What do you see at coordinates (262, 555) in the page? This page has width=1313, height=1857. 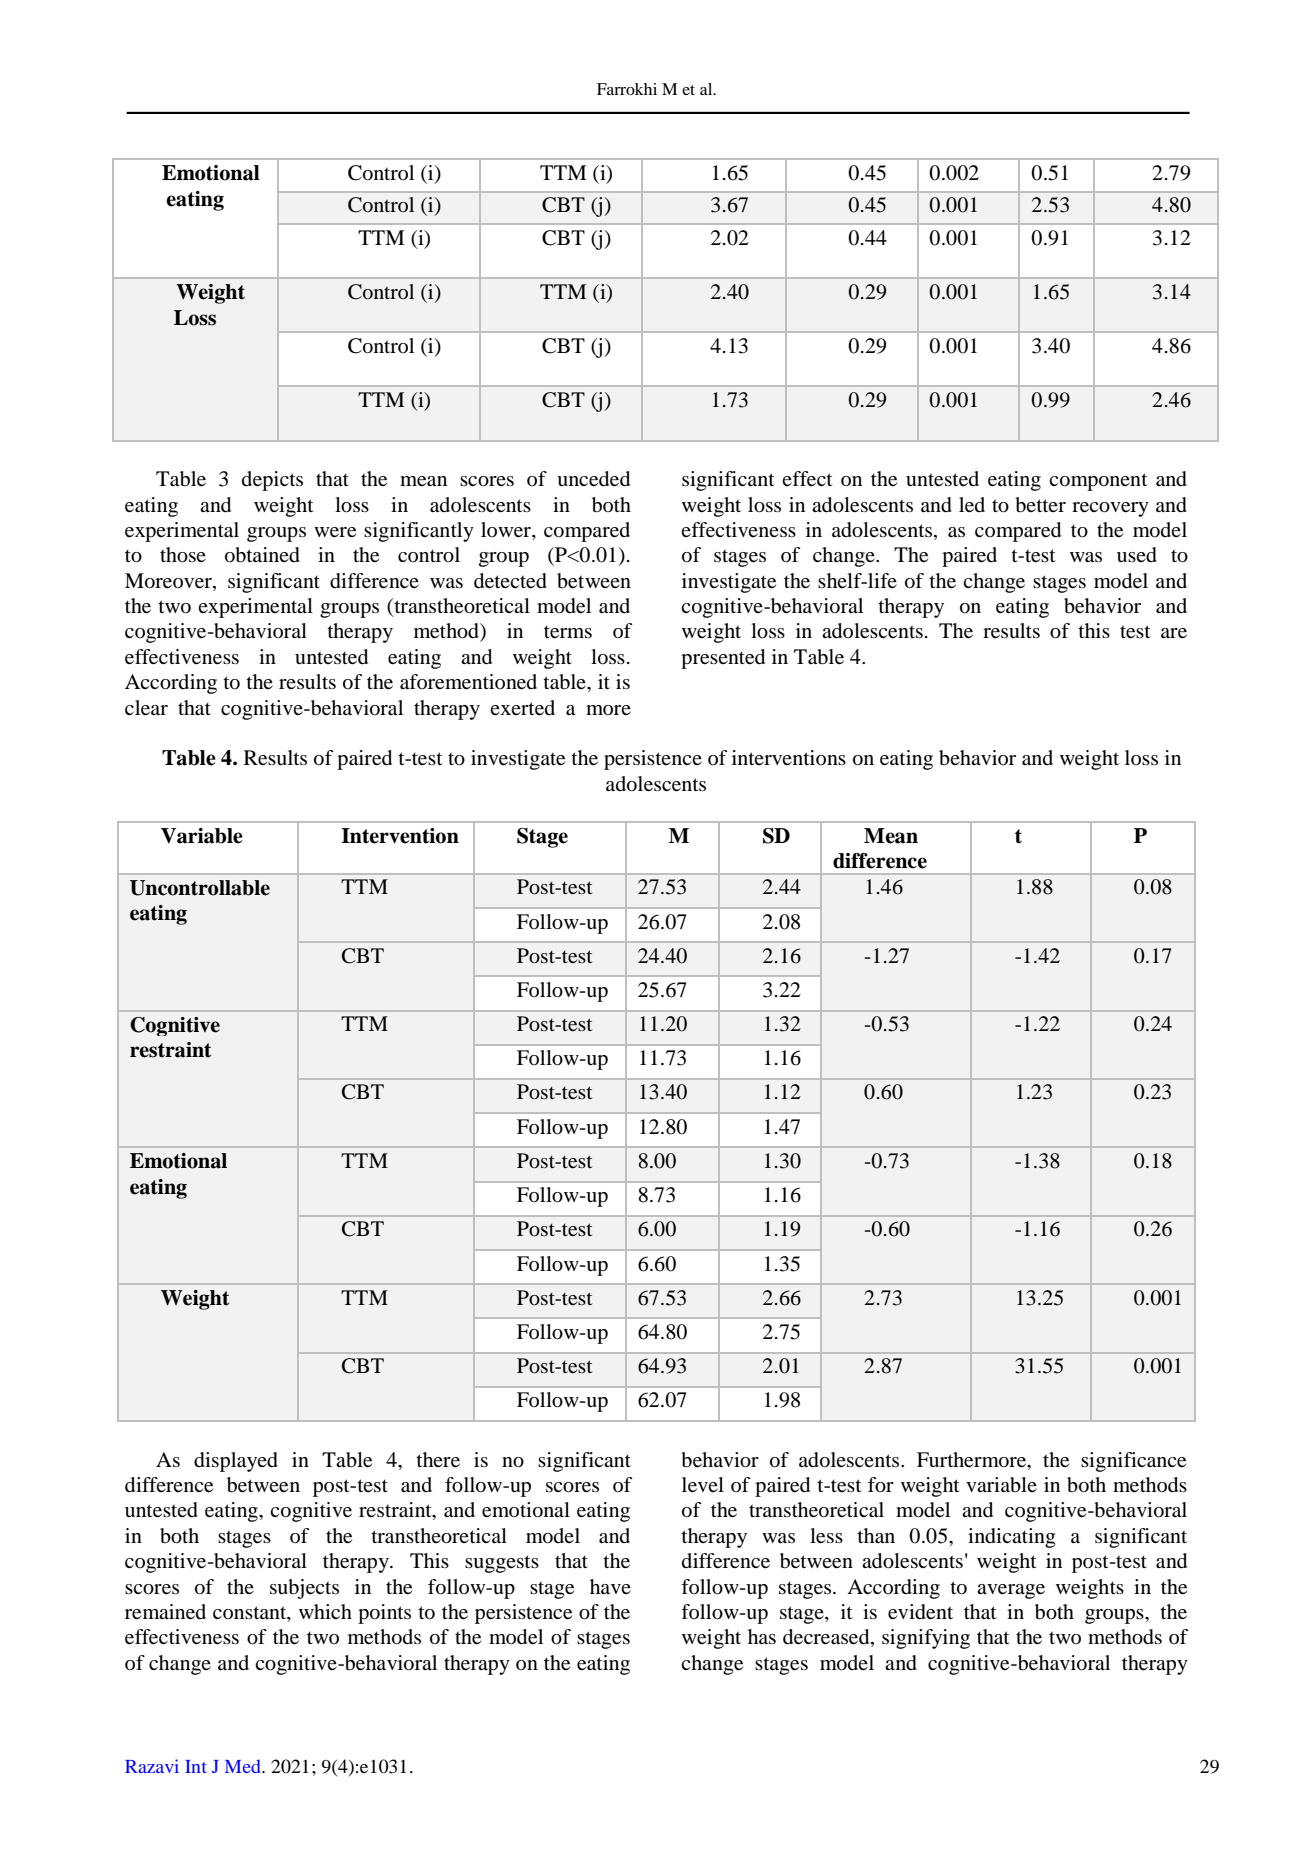 I see `obtained` at bounding box center [262, 555].
